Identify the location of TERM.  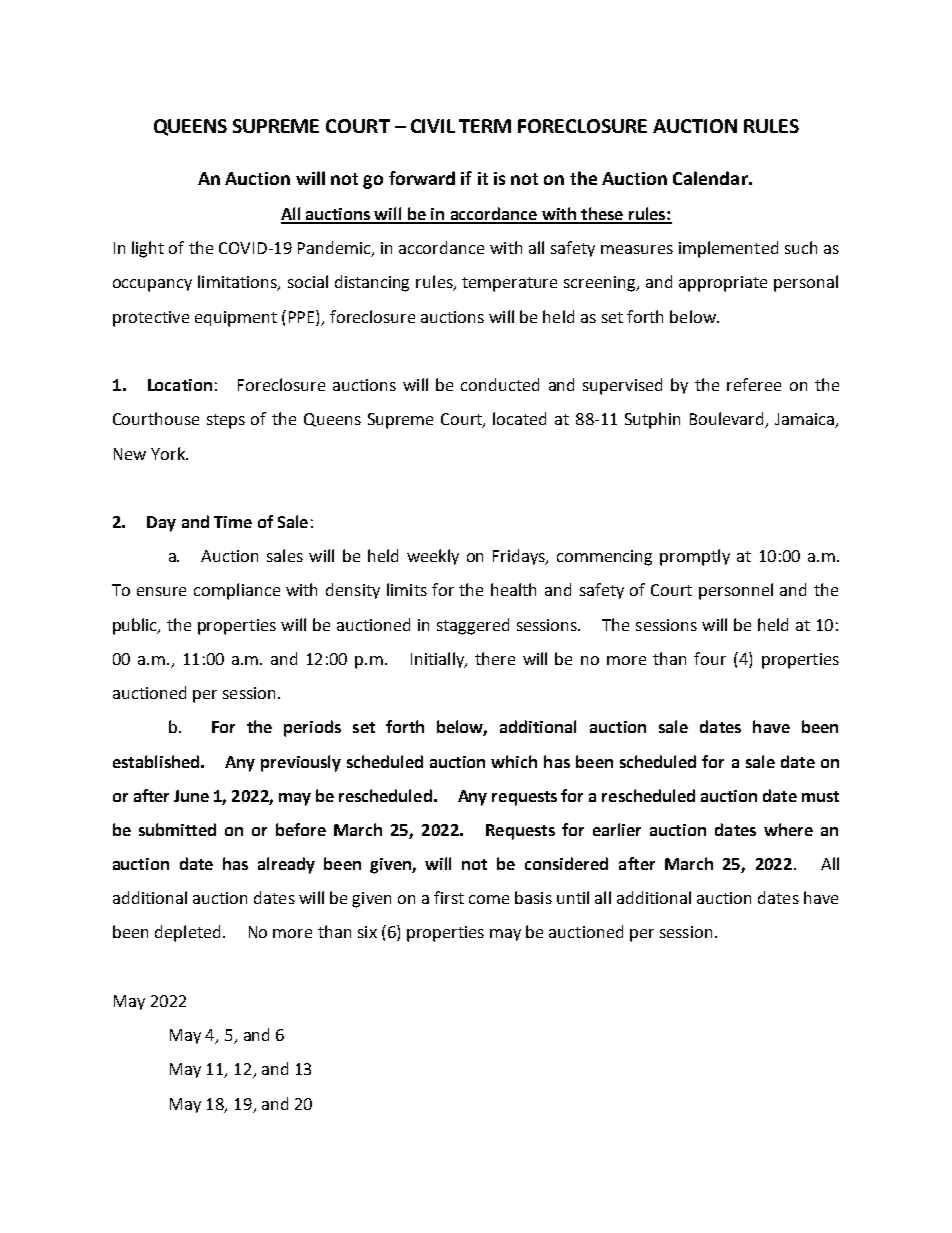
(485, 126).
